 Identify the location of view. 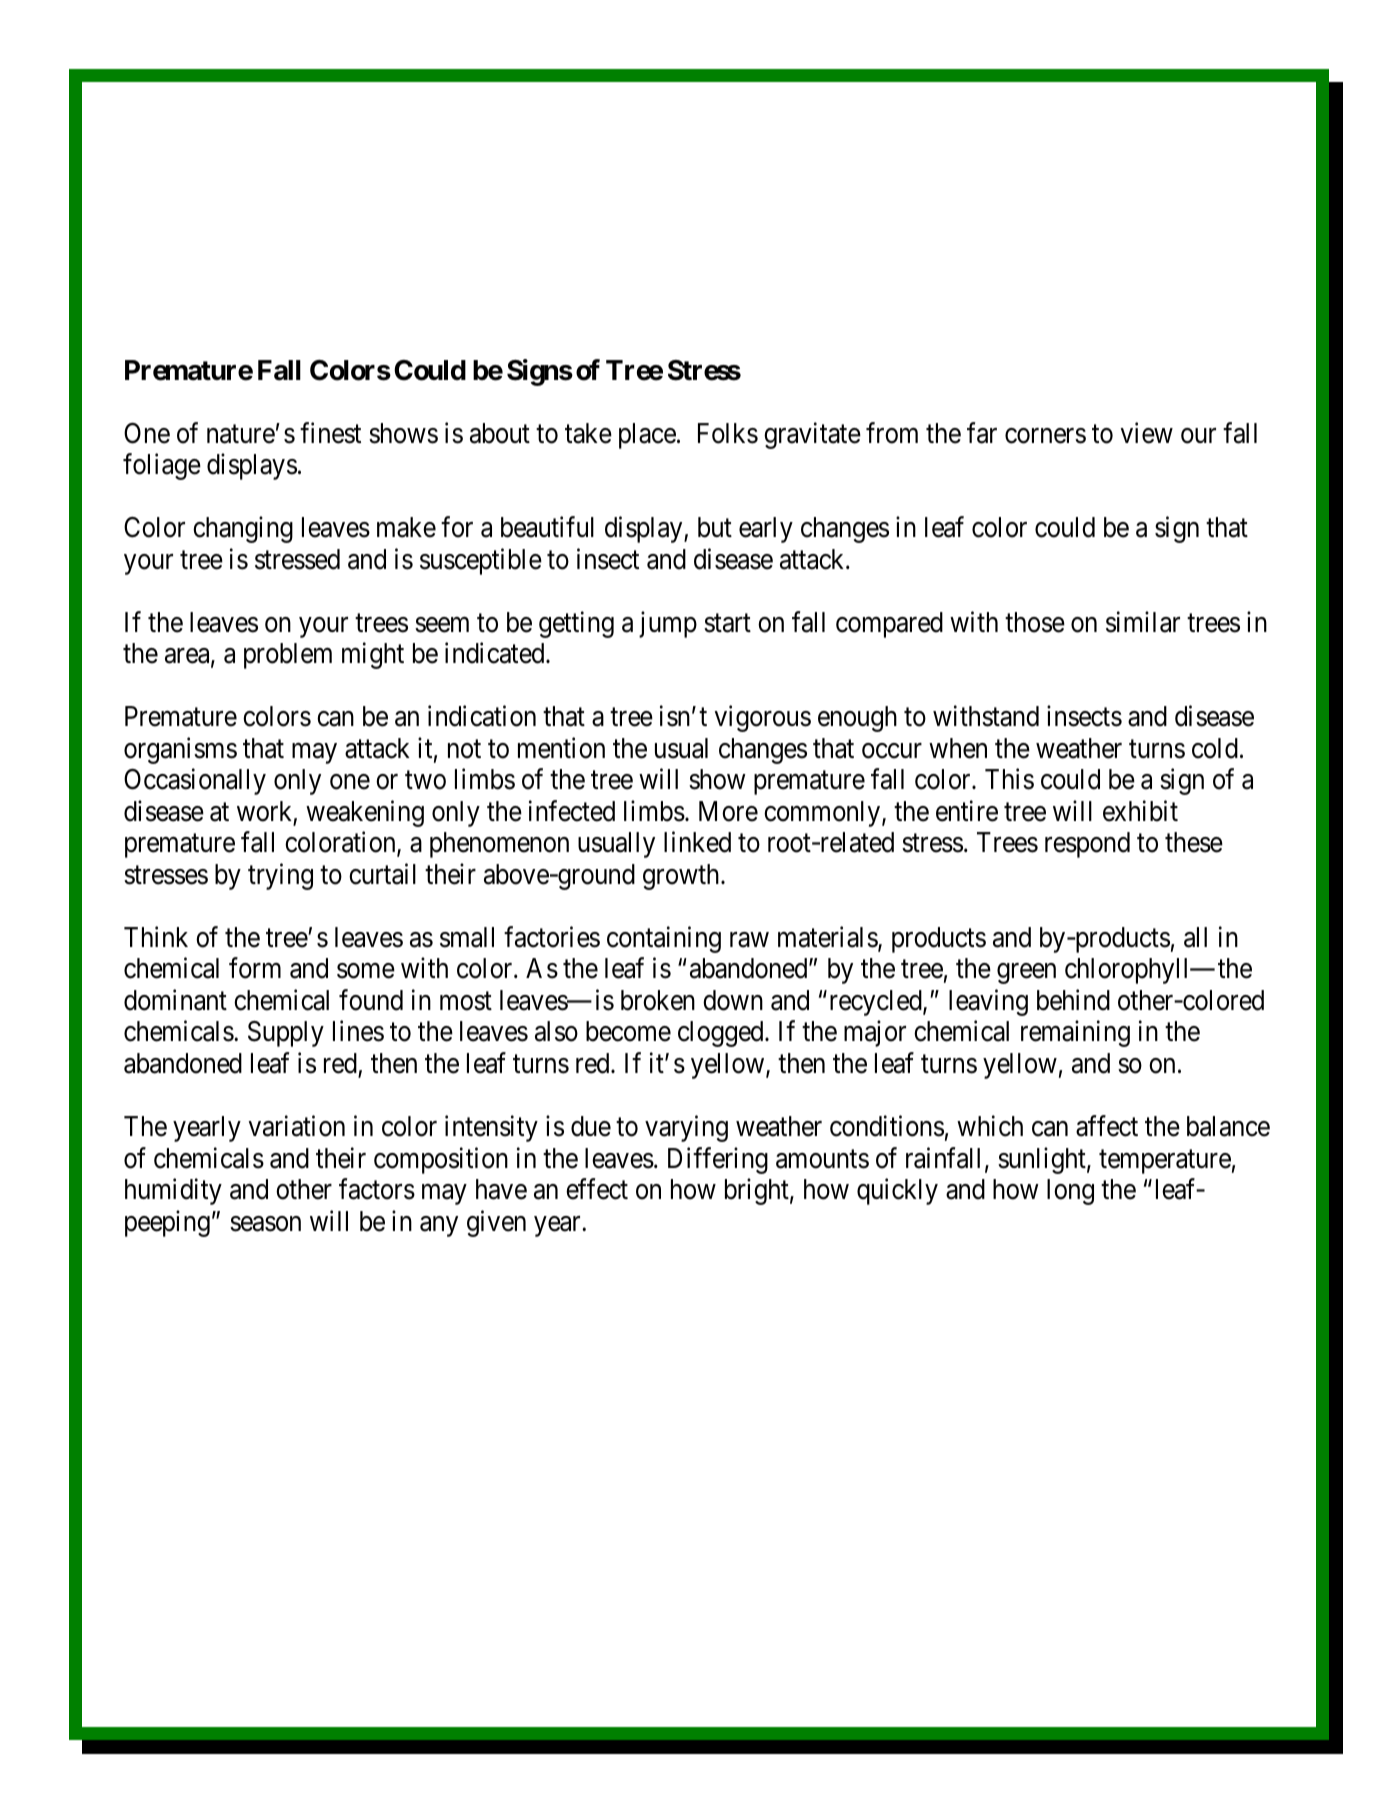
(1147, 433).
